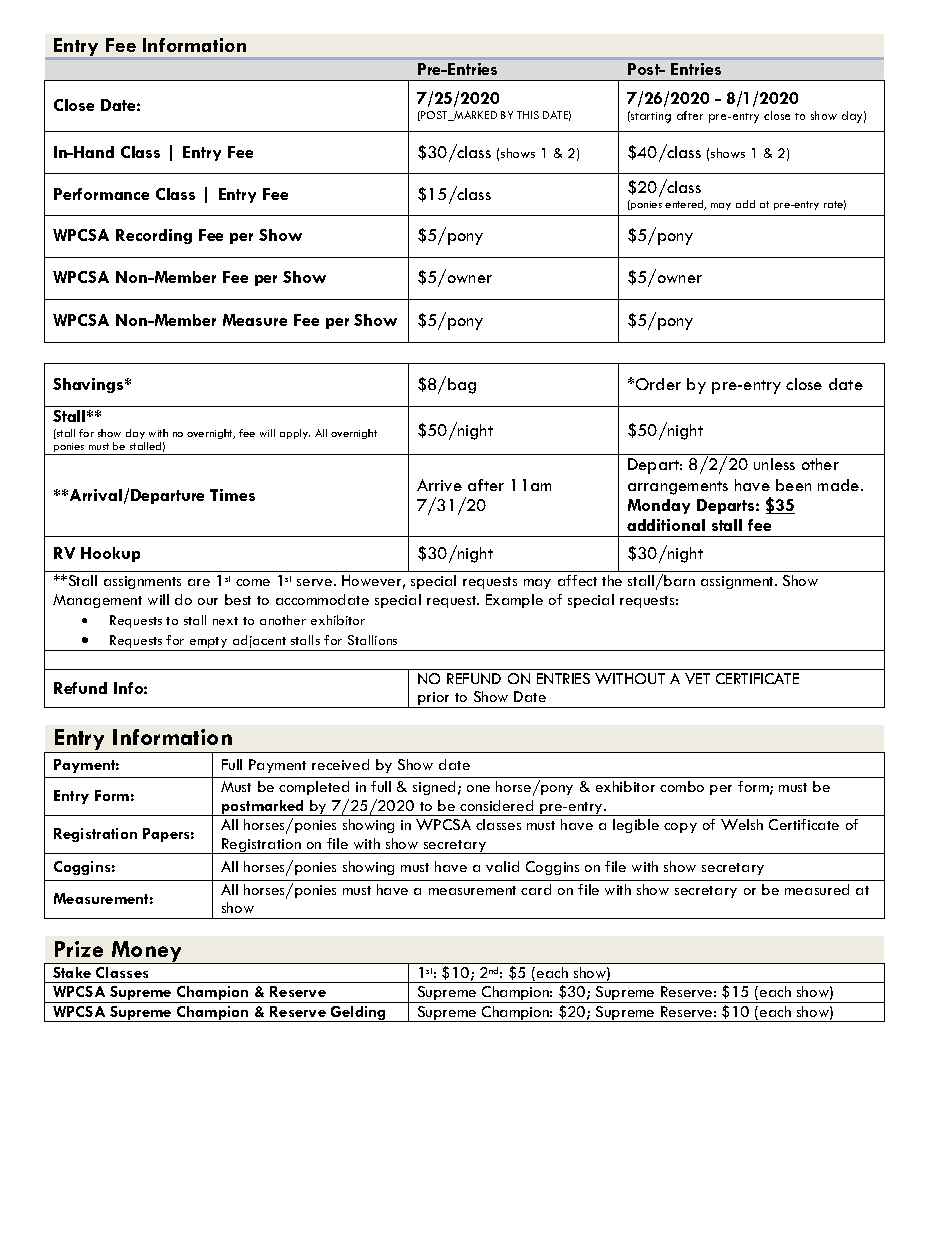 Image resolution: width=952 pixels, height=1233 pixels. What do you see at coordinates (682, 786) in the page?
I see `combo` at bounding box center [682, 786].
